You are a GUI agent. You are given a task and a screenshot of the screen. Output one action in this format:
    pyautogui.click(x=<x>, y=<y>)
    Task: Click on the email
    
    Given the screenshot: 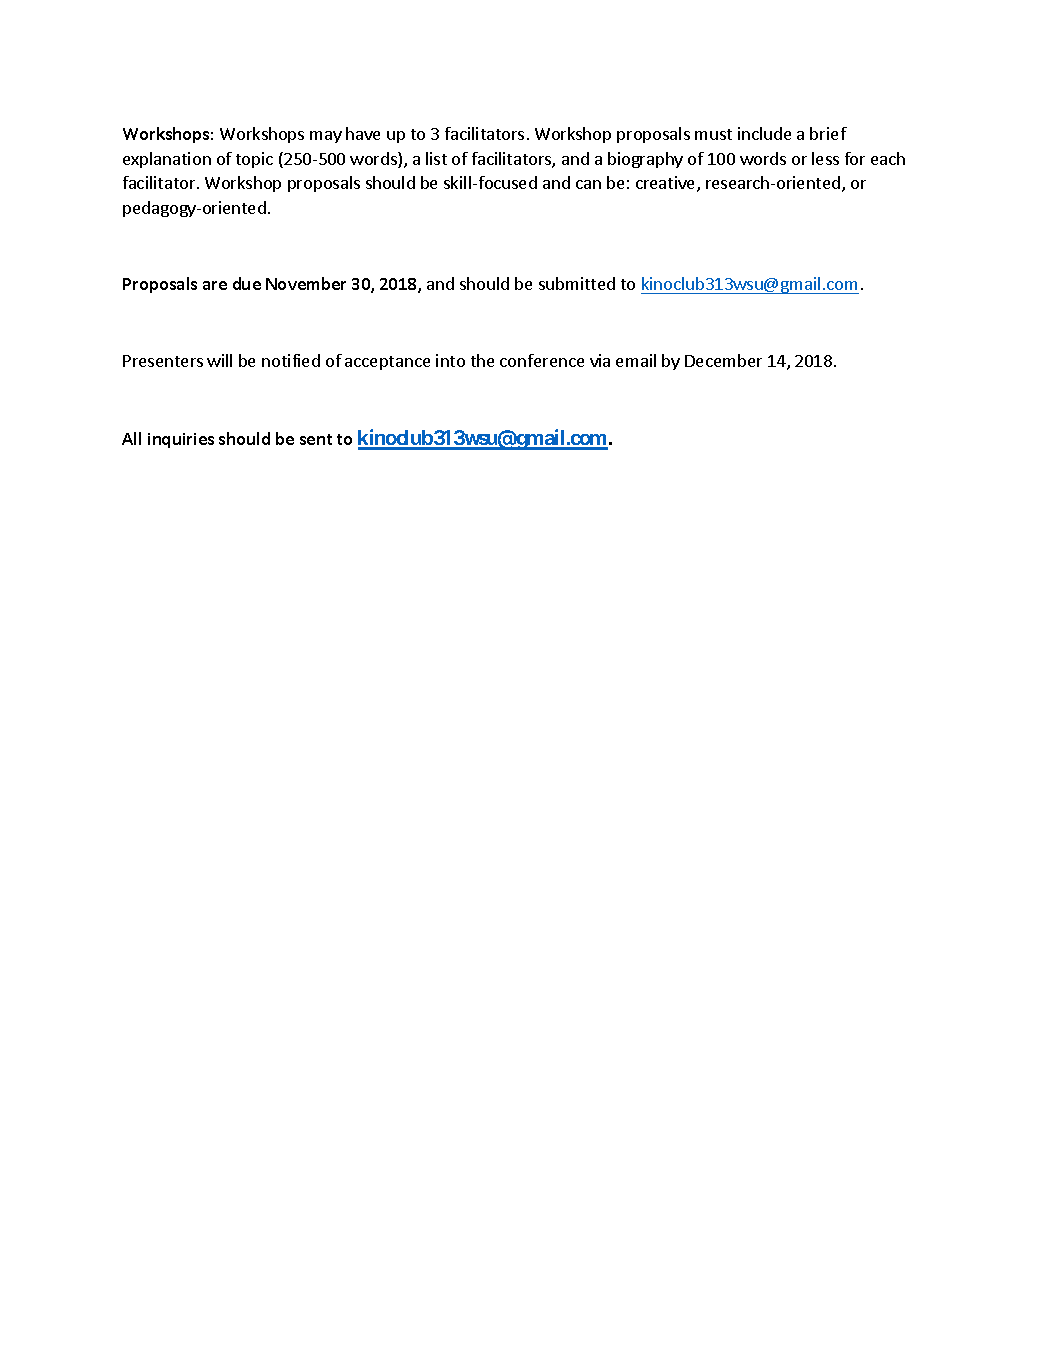 What is the action you would take?
    pyautogui.click(x=636, y=360)
